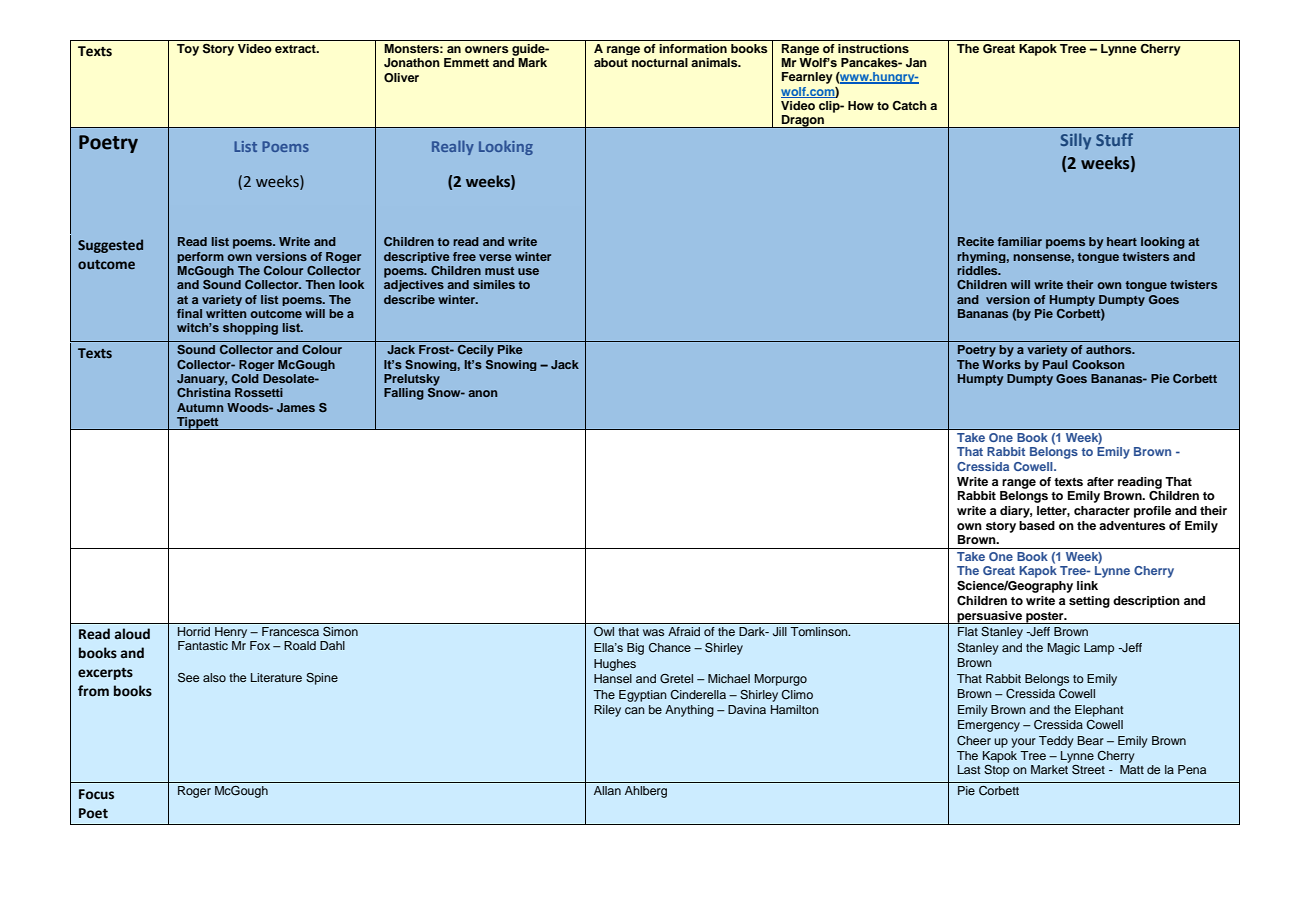  What do you see at coordinates (1055, 364) in the screenshot?
I see `Paul` at bounding box center [1055, 364].
